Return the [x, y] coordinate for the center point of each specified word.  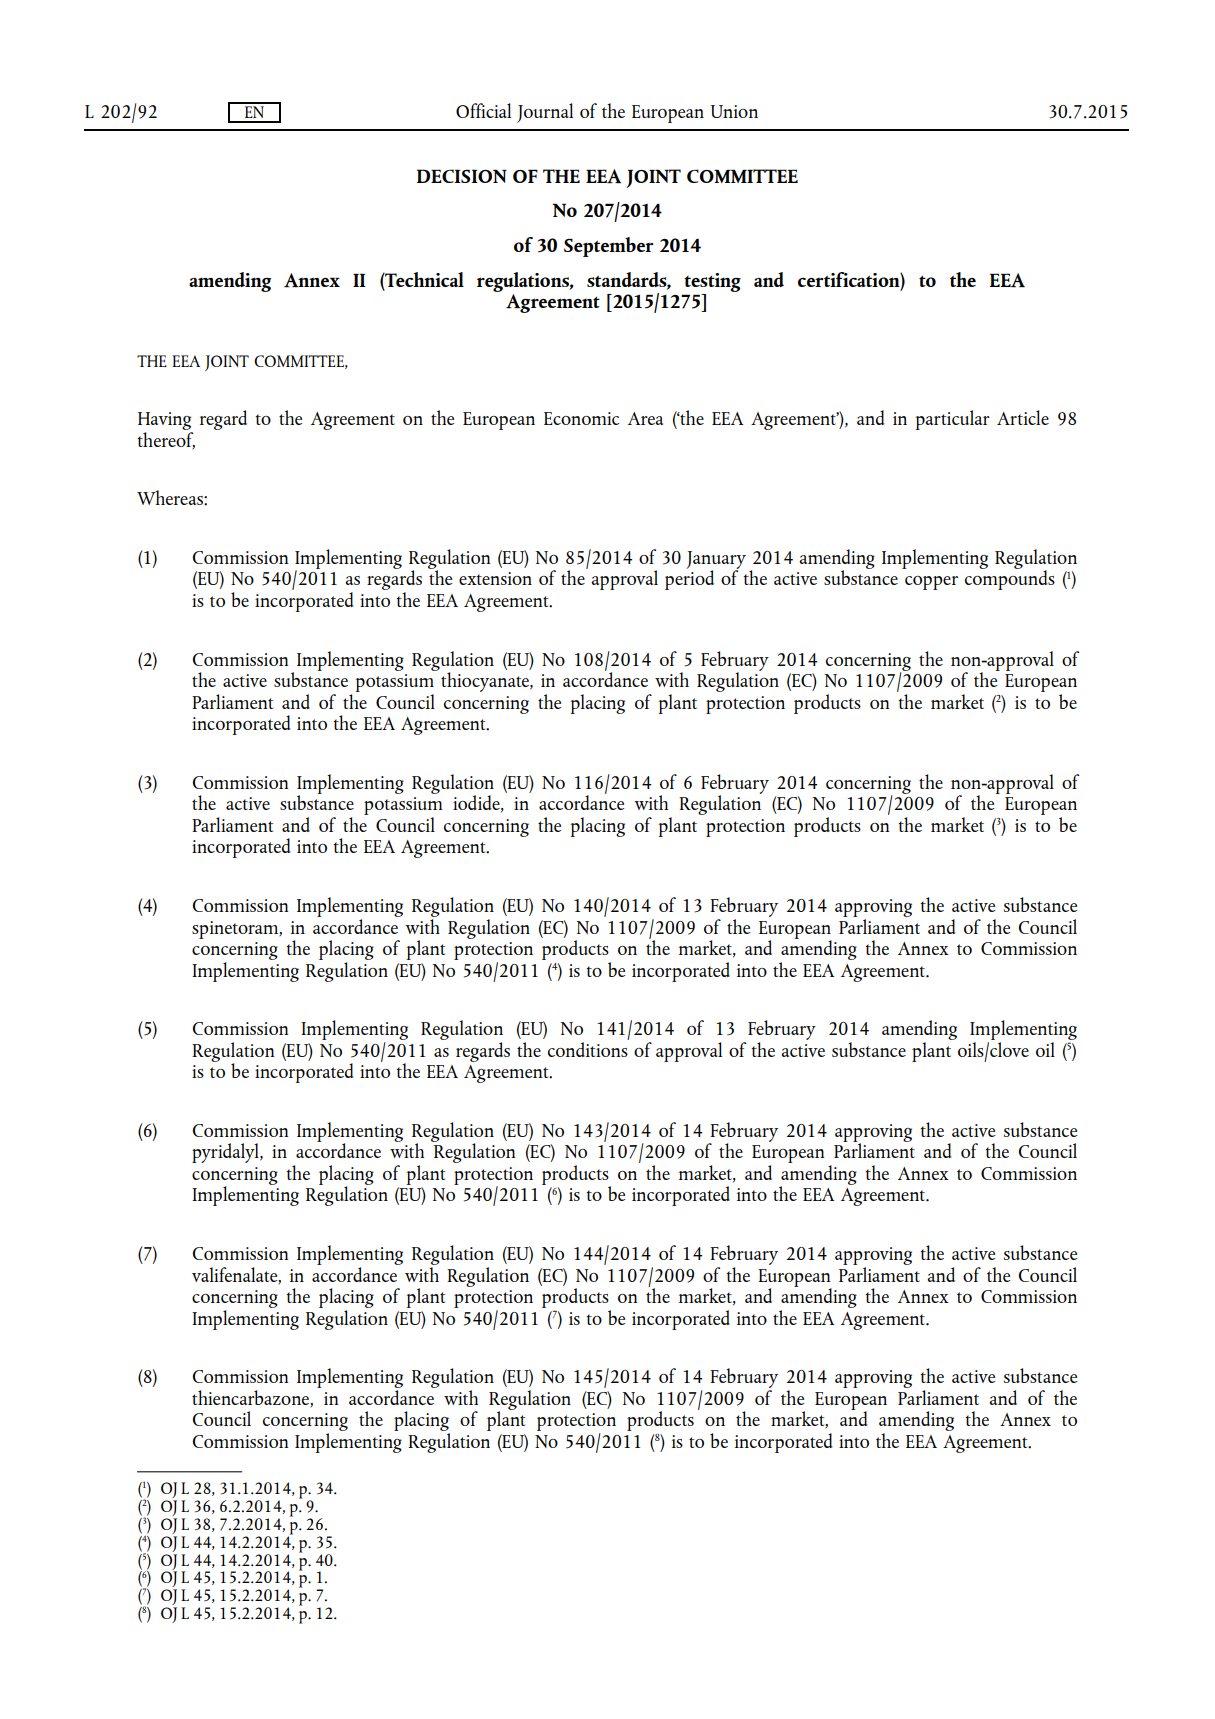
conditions [588, 1048]
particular [953, 420]
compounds [1010, 579]
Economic [582, 418]
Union [734, 111]
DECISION [462, 176]
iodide [477, 803]
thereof [166, 439]
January [716, 561]
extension [495, 578]
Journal [545, 113]
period [689, 579]
